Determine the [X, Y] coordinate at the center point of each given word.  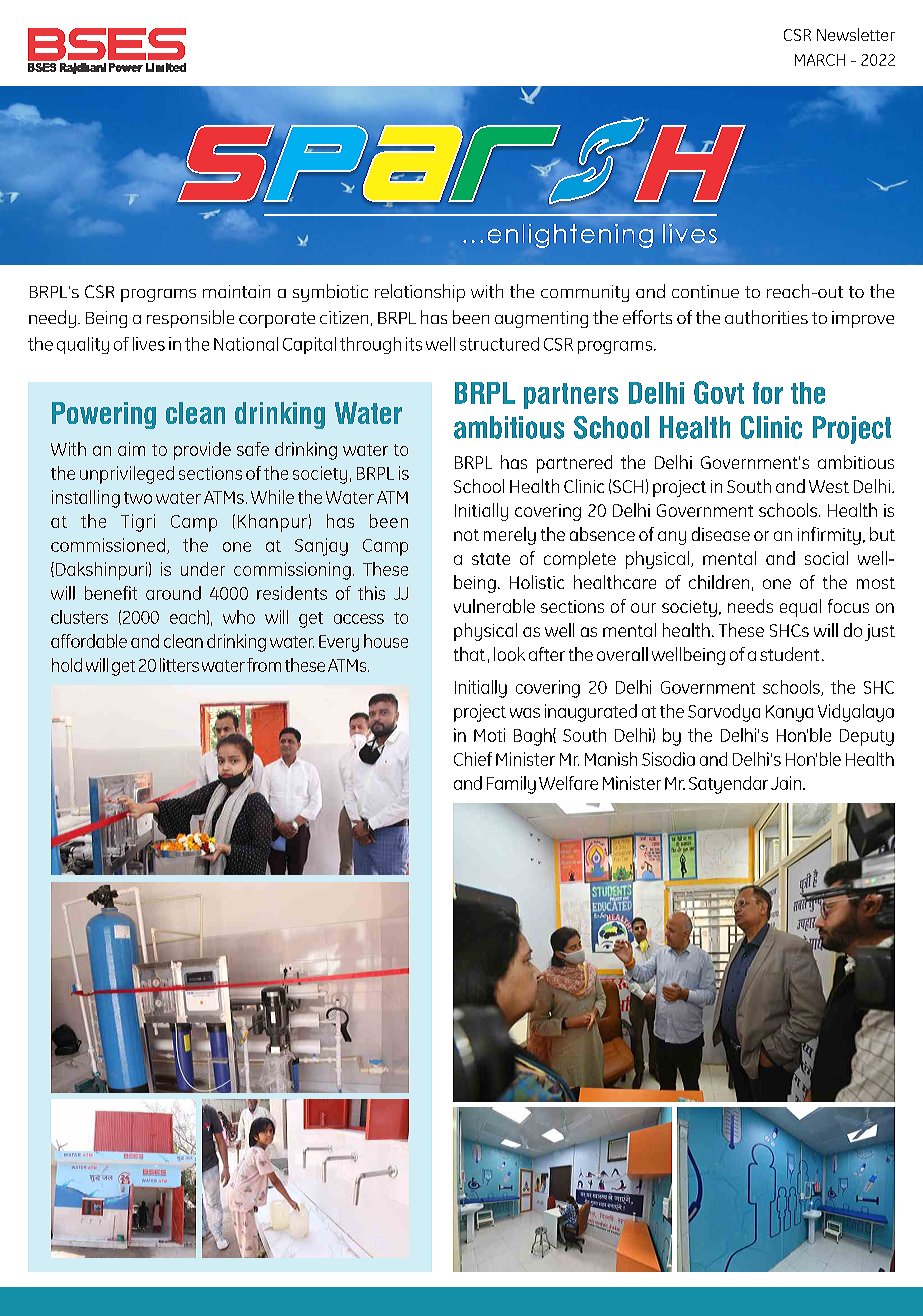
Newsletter [856, 34]
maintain [236, 291]
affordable [89, 641]
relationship [420, 293]
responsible [190, 319]
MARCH [820, 60]
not [466, 535]
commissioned [108, 545]
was [525, 713]
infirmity [829, 536]
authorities [766, 317]
